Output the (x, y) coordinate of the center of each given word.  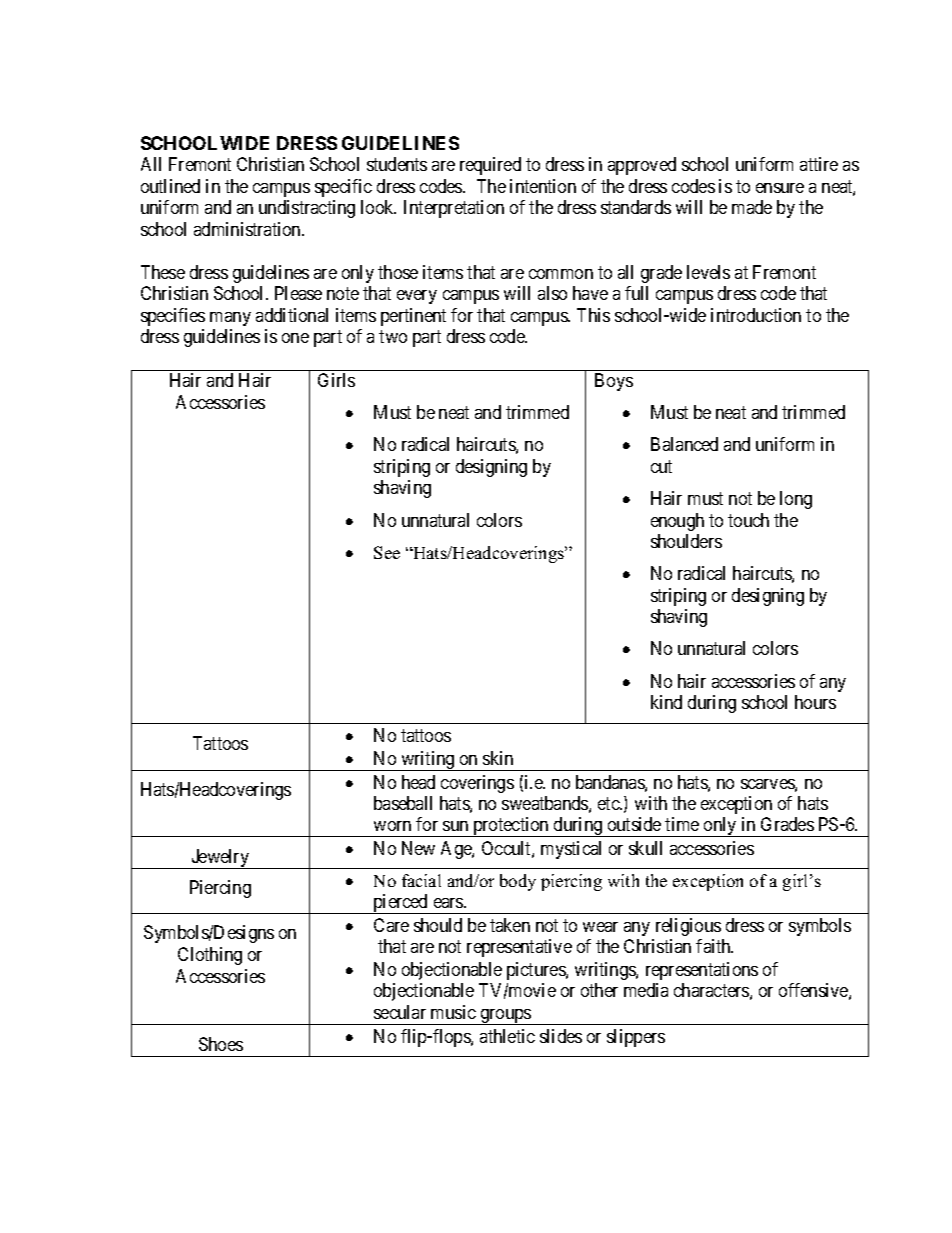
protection (511, 827)
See (387, 552)
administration (248, 229)
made (752, 207)
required (490, 166)
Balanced (684, 444)
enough (677, 522)
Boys (614, 382)
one (295, 338)
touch (748, 520)
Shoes (221, 1044)
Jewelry (220, 859)
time (682, 824)
